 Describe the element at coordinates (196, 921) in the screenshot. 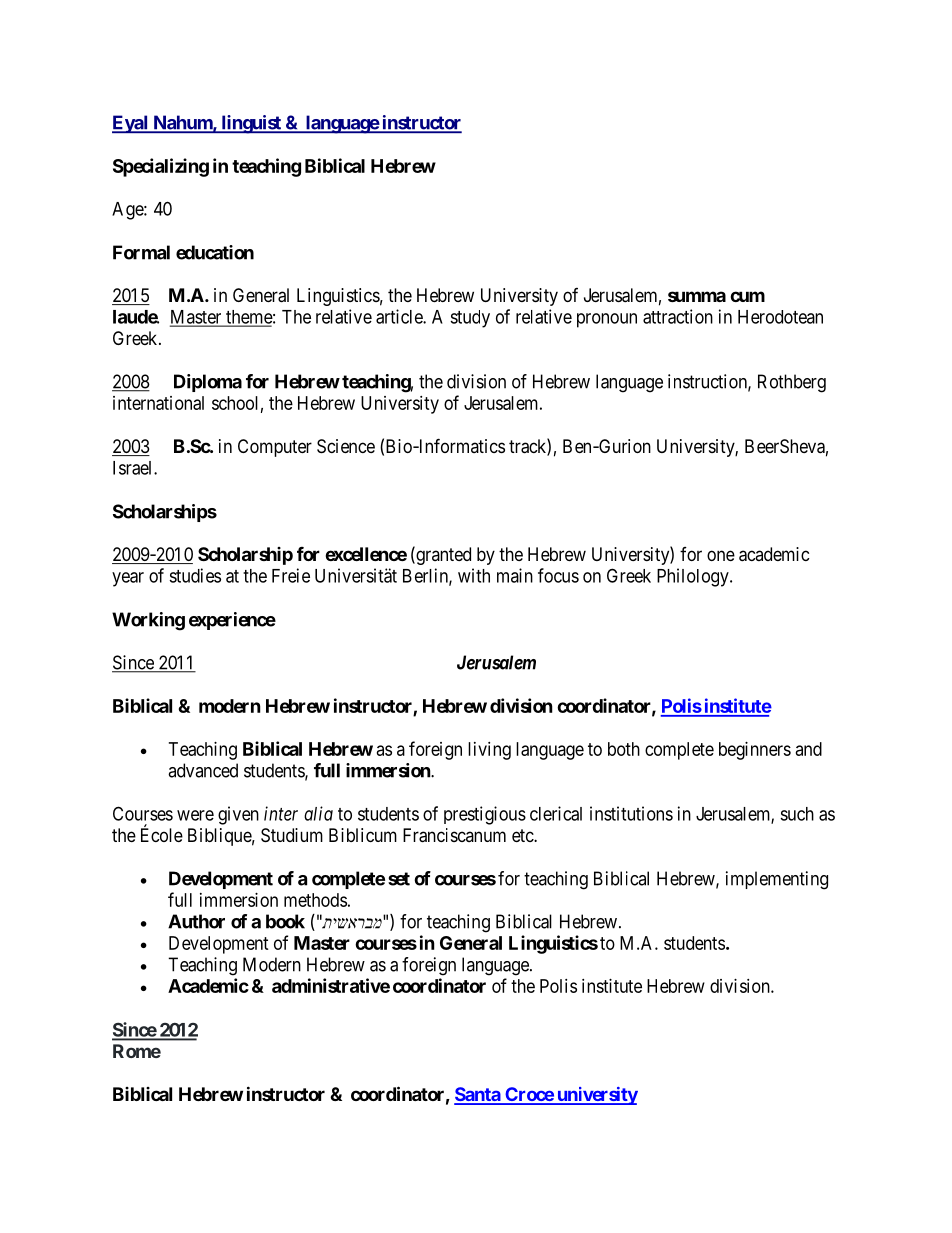

I see `Author` at that location.
